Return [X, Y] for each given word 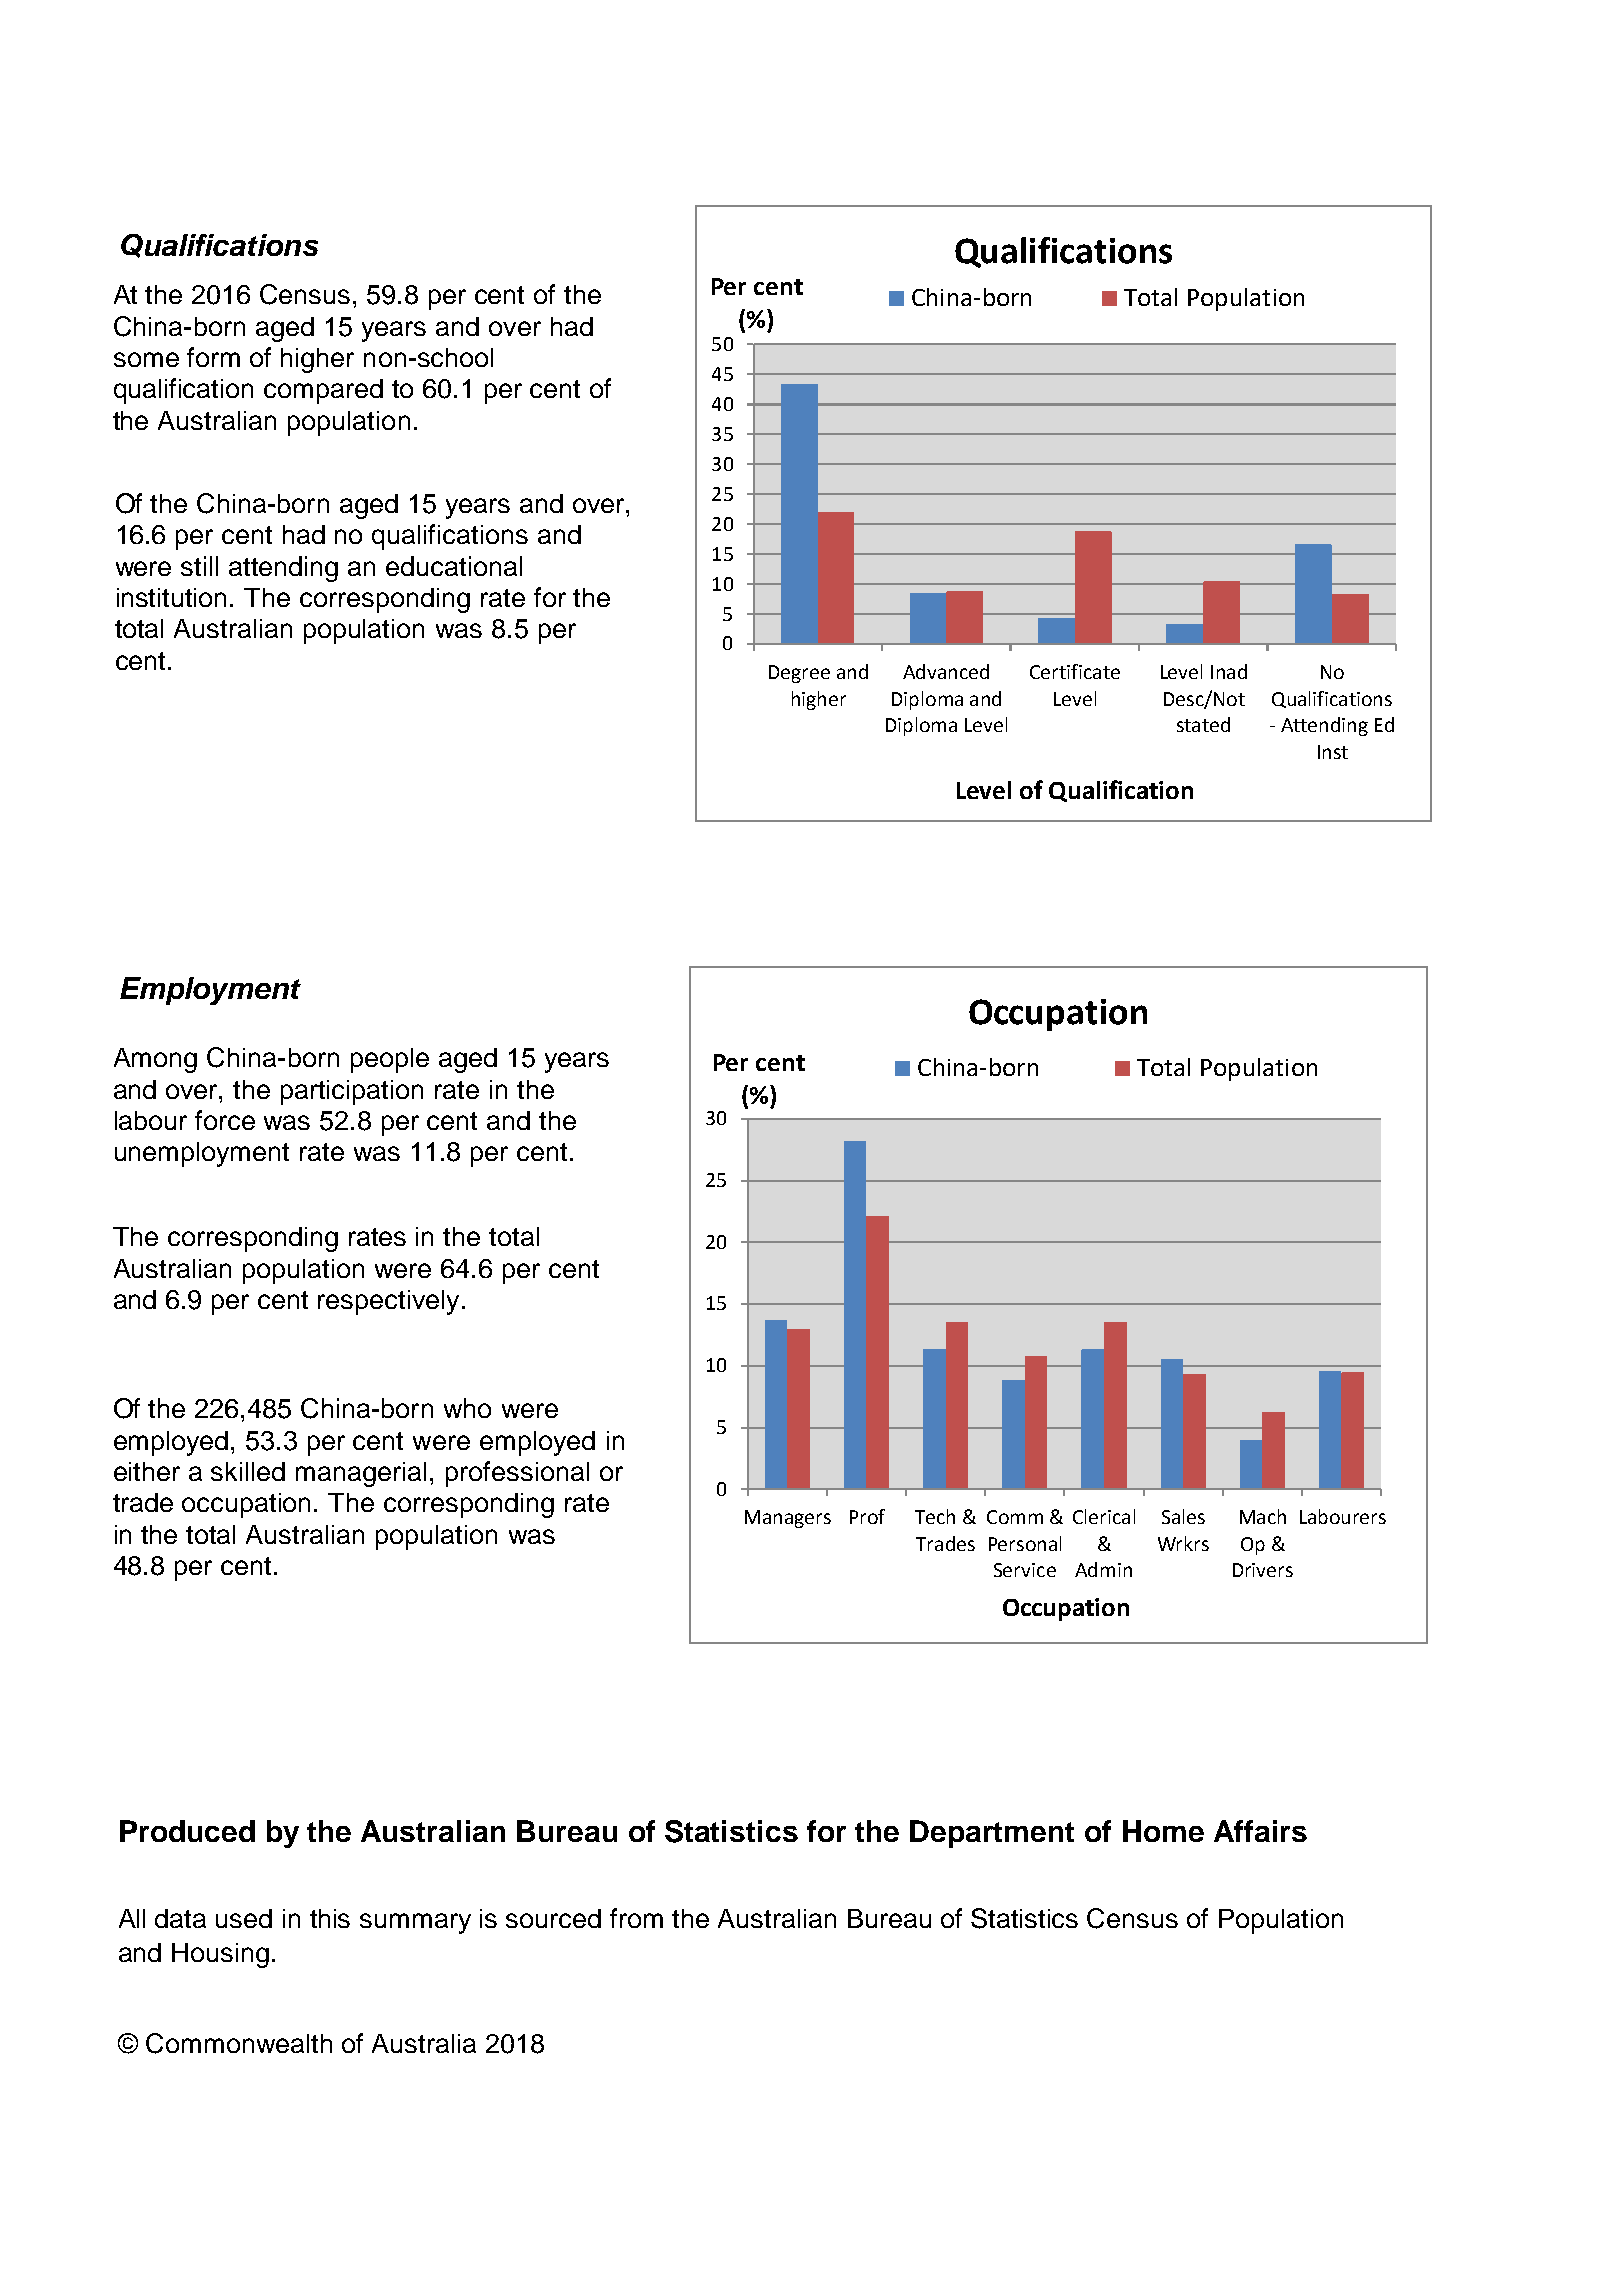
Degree [799, 674]
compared [323, 391]
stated [1203, 724]
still [199, 566]
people [390, 1060]
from [636, 1918]
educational [454, 566]
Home [1163, 1831]
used [244, 1918]
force [225, 1120]
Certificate [1075, 671]
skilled [248, 1471]
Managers [788, 1519]
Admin [1103, 1569]
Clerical [1104, 1516]
